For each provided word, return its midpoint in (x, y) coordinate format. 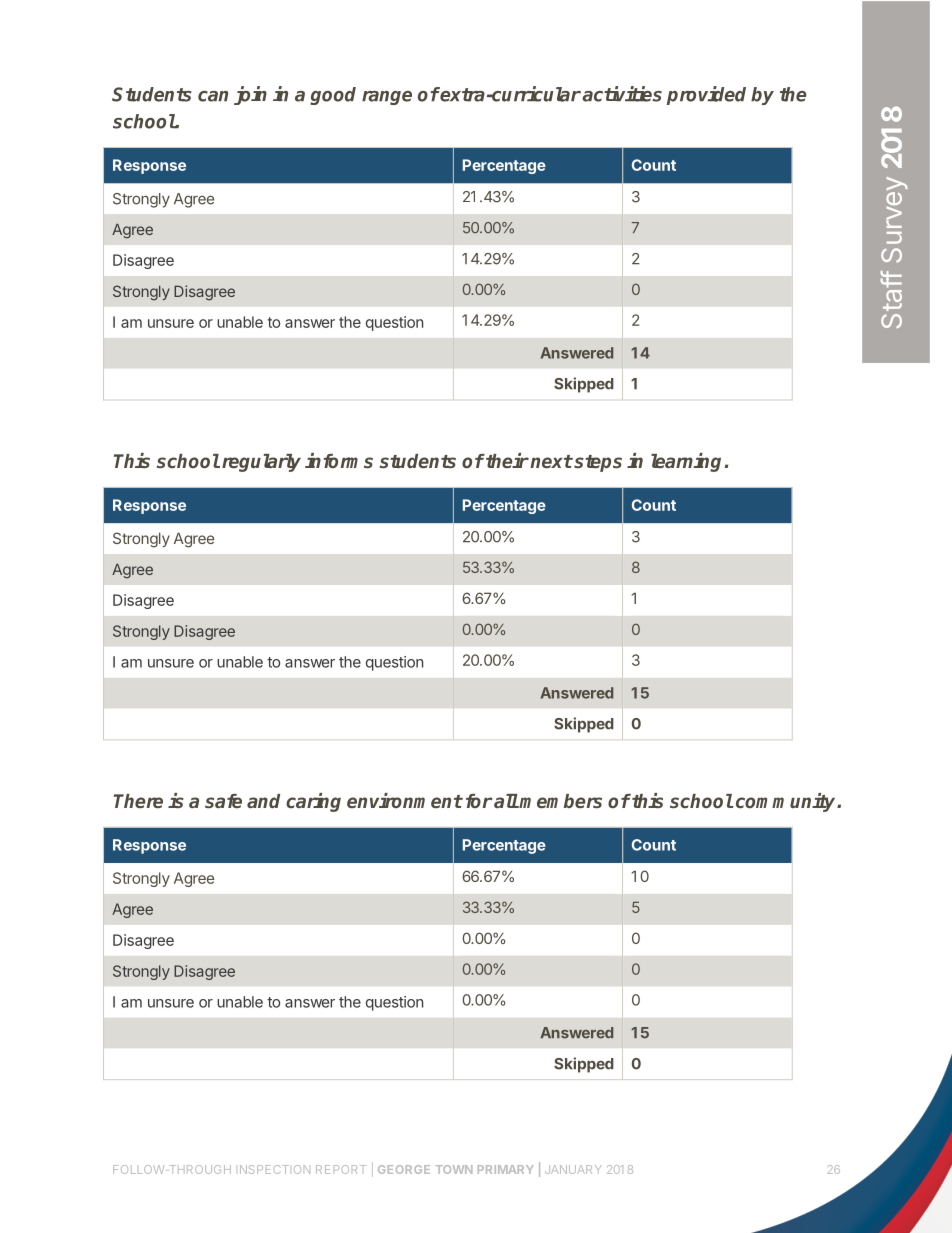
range (387, 98)
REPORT (341, 1169)
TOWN (454, 1169)
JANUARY (573, 1169)
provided (706, 95)
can (213, 96)
